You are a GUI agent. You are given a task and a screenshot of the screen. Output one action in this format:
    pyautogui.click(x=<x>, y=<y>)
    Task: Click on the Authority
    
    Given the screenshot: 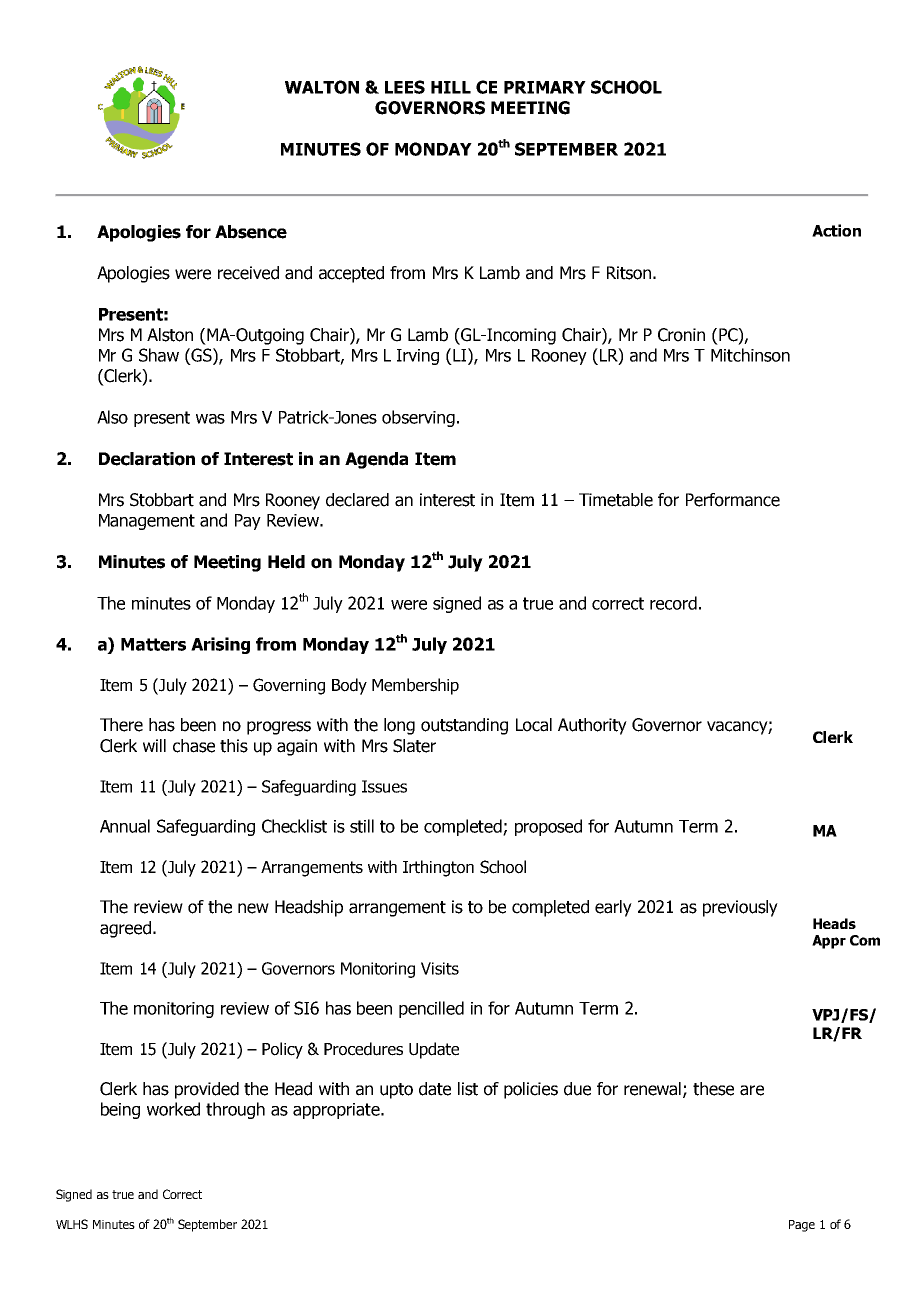 What is the action you would take?
    pyautogui.click(x=592, y=726)
